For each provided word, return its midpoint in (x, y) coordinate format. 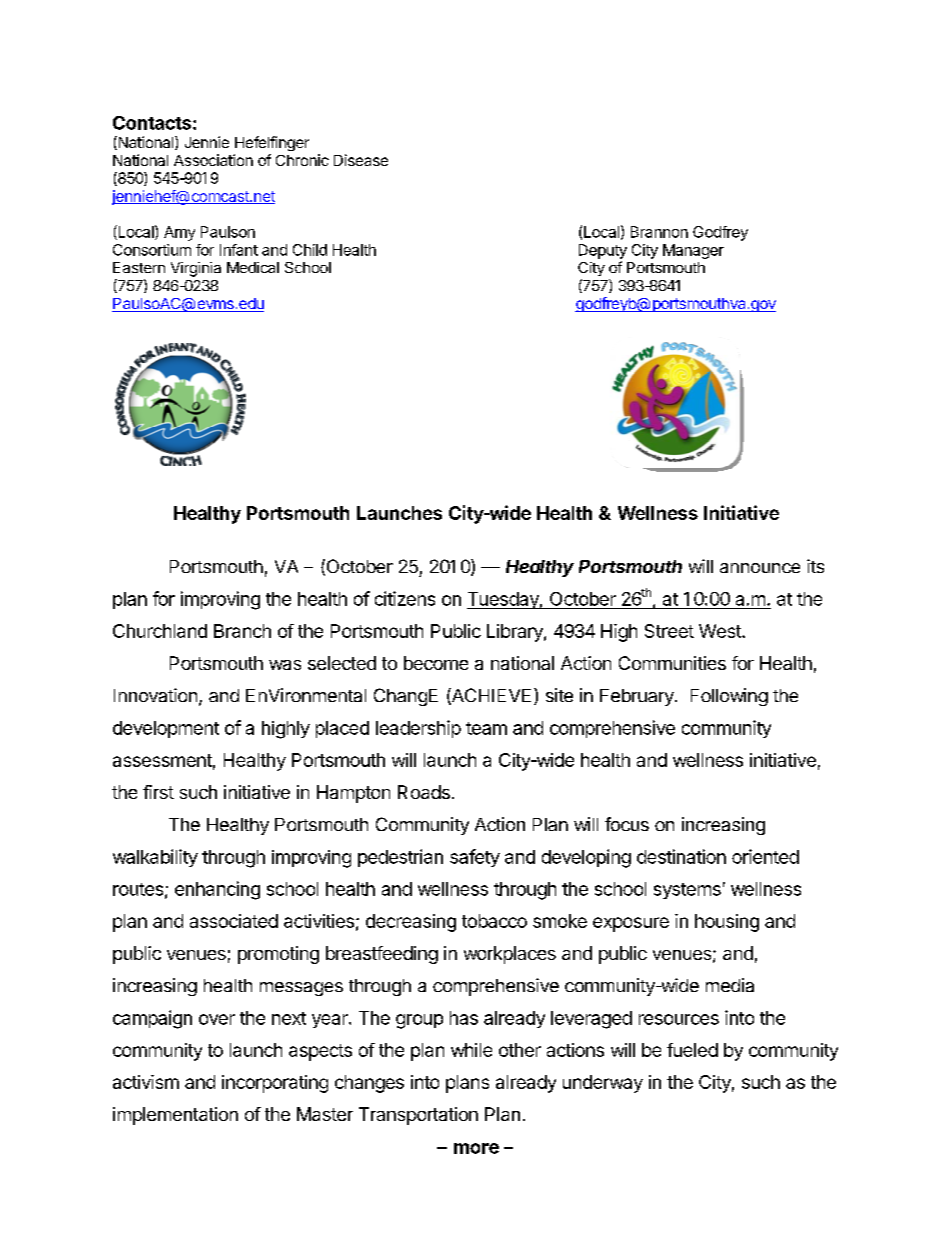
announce (760, 568)
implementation (175, 1116)
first (158, 792)
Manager (693, 251)
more (476, 1148)
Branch (242, 631)
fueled (692, 1050)
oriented (765, 856)
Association (213, 160)
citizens (405, 598)
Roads (424, 792)
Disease (361, 160)
